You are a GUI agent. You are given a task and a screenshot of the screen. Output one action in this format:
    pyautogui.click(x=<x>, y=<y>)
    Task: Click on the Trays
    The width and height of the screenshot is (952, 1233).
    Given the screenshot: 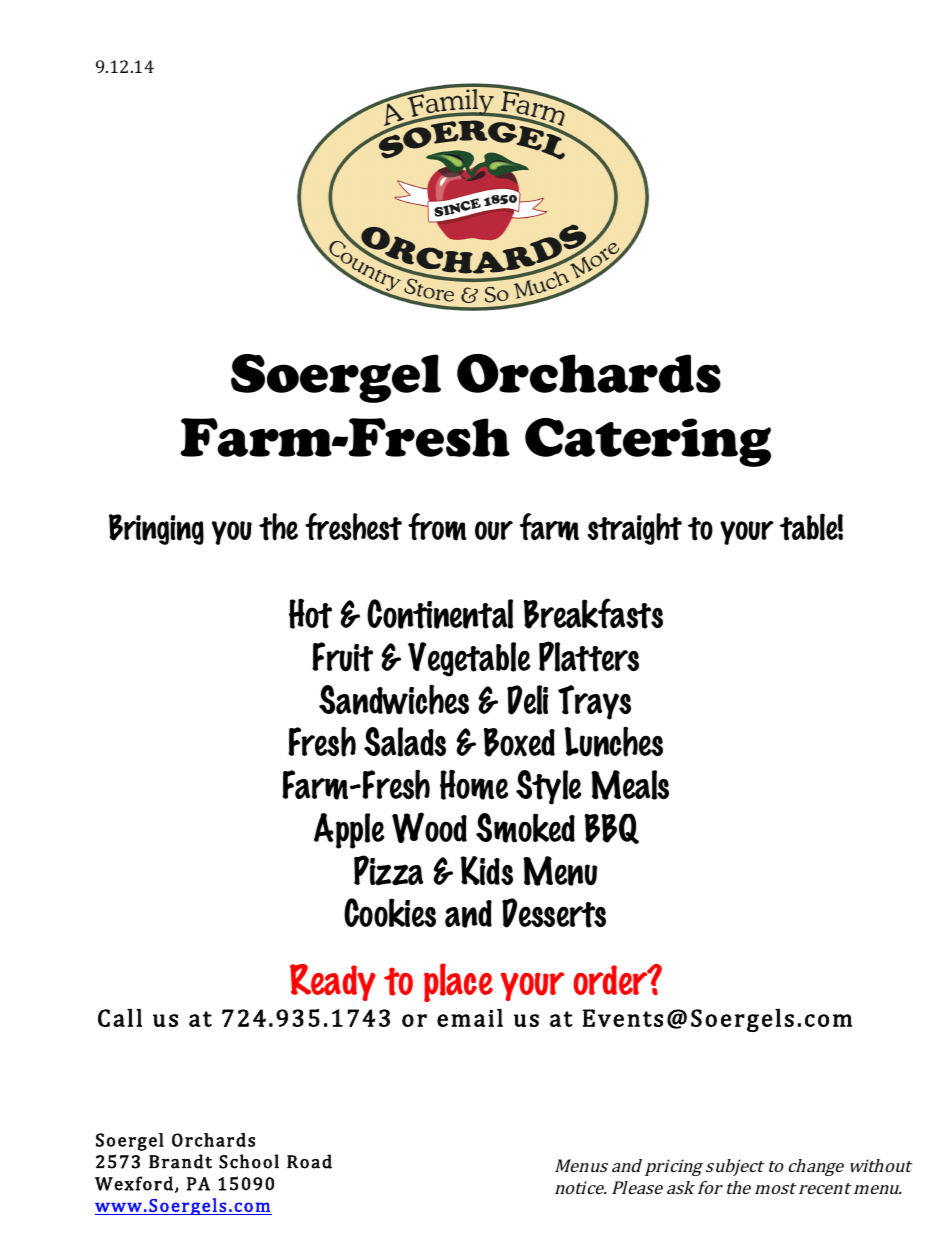 What is the action you would take?
    pyautogui.click(x=594, y=702)
